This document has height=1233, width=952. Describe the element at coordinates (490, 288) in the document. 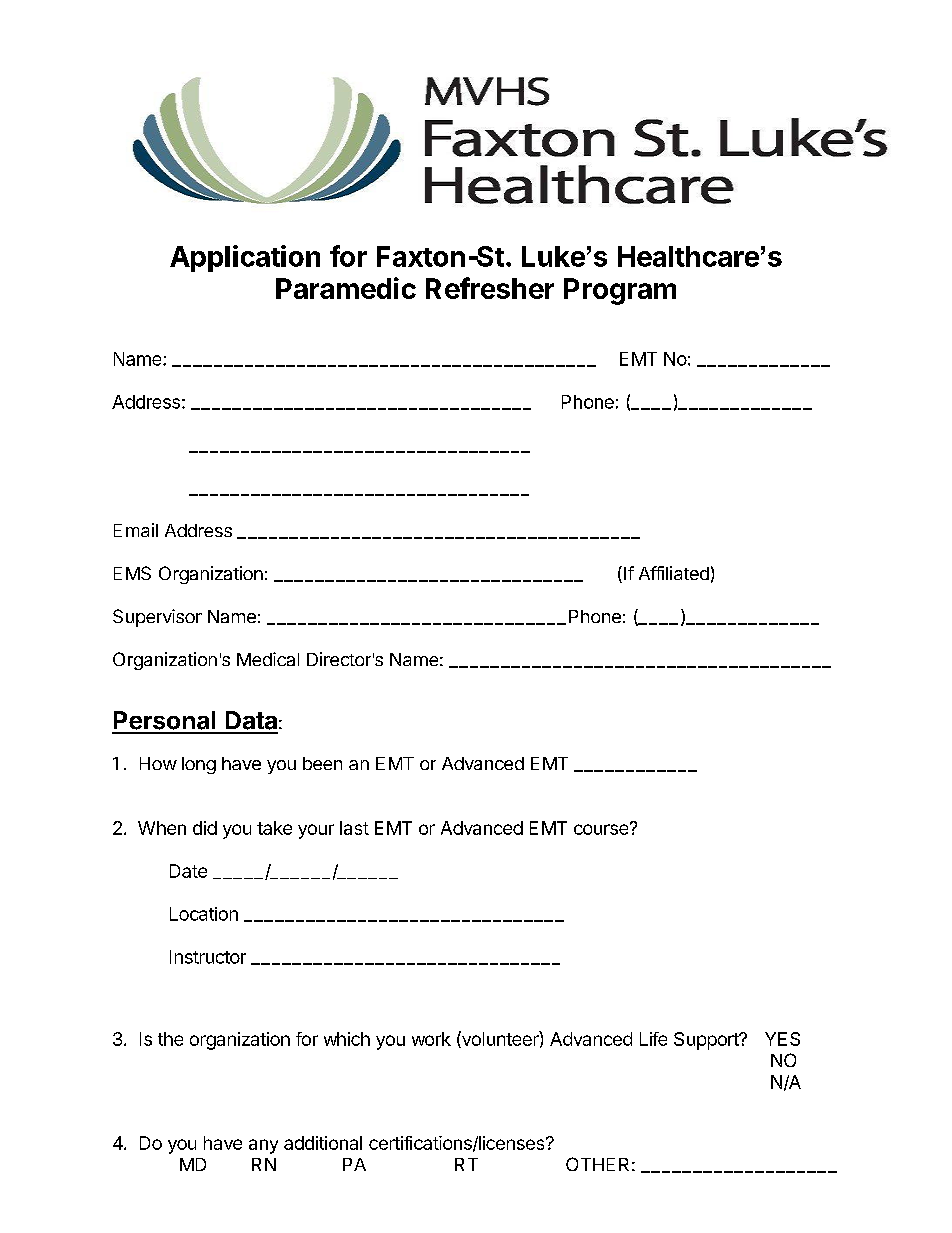

I see `Refresher` at that location.
